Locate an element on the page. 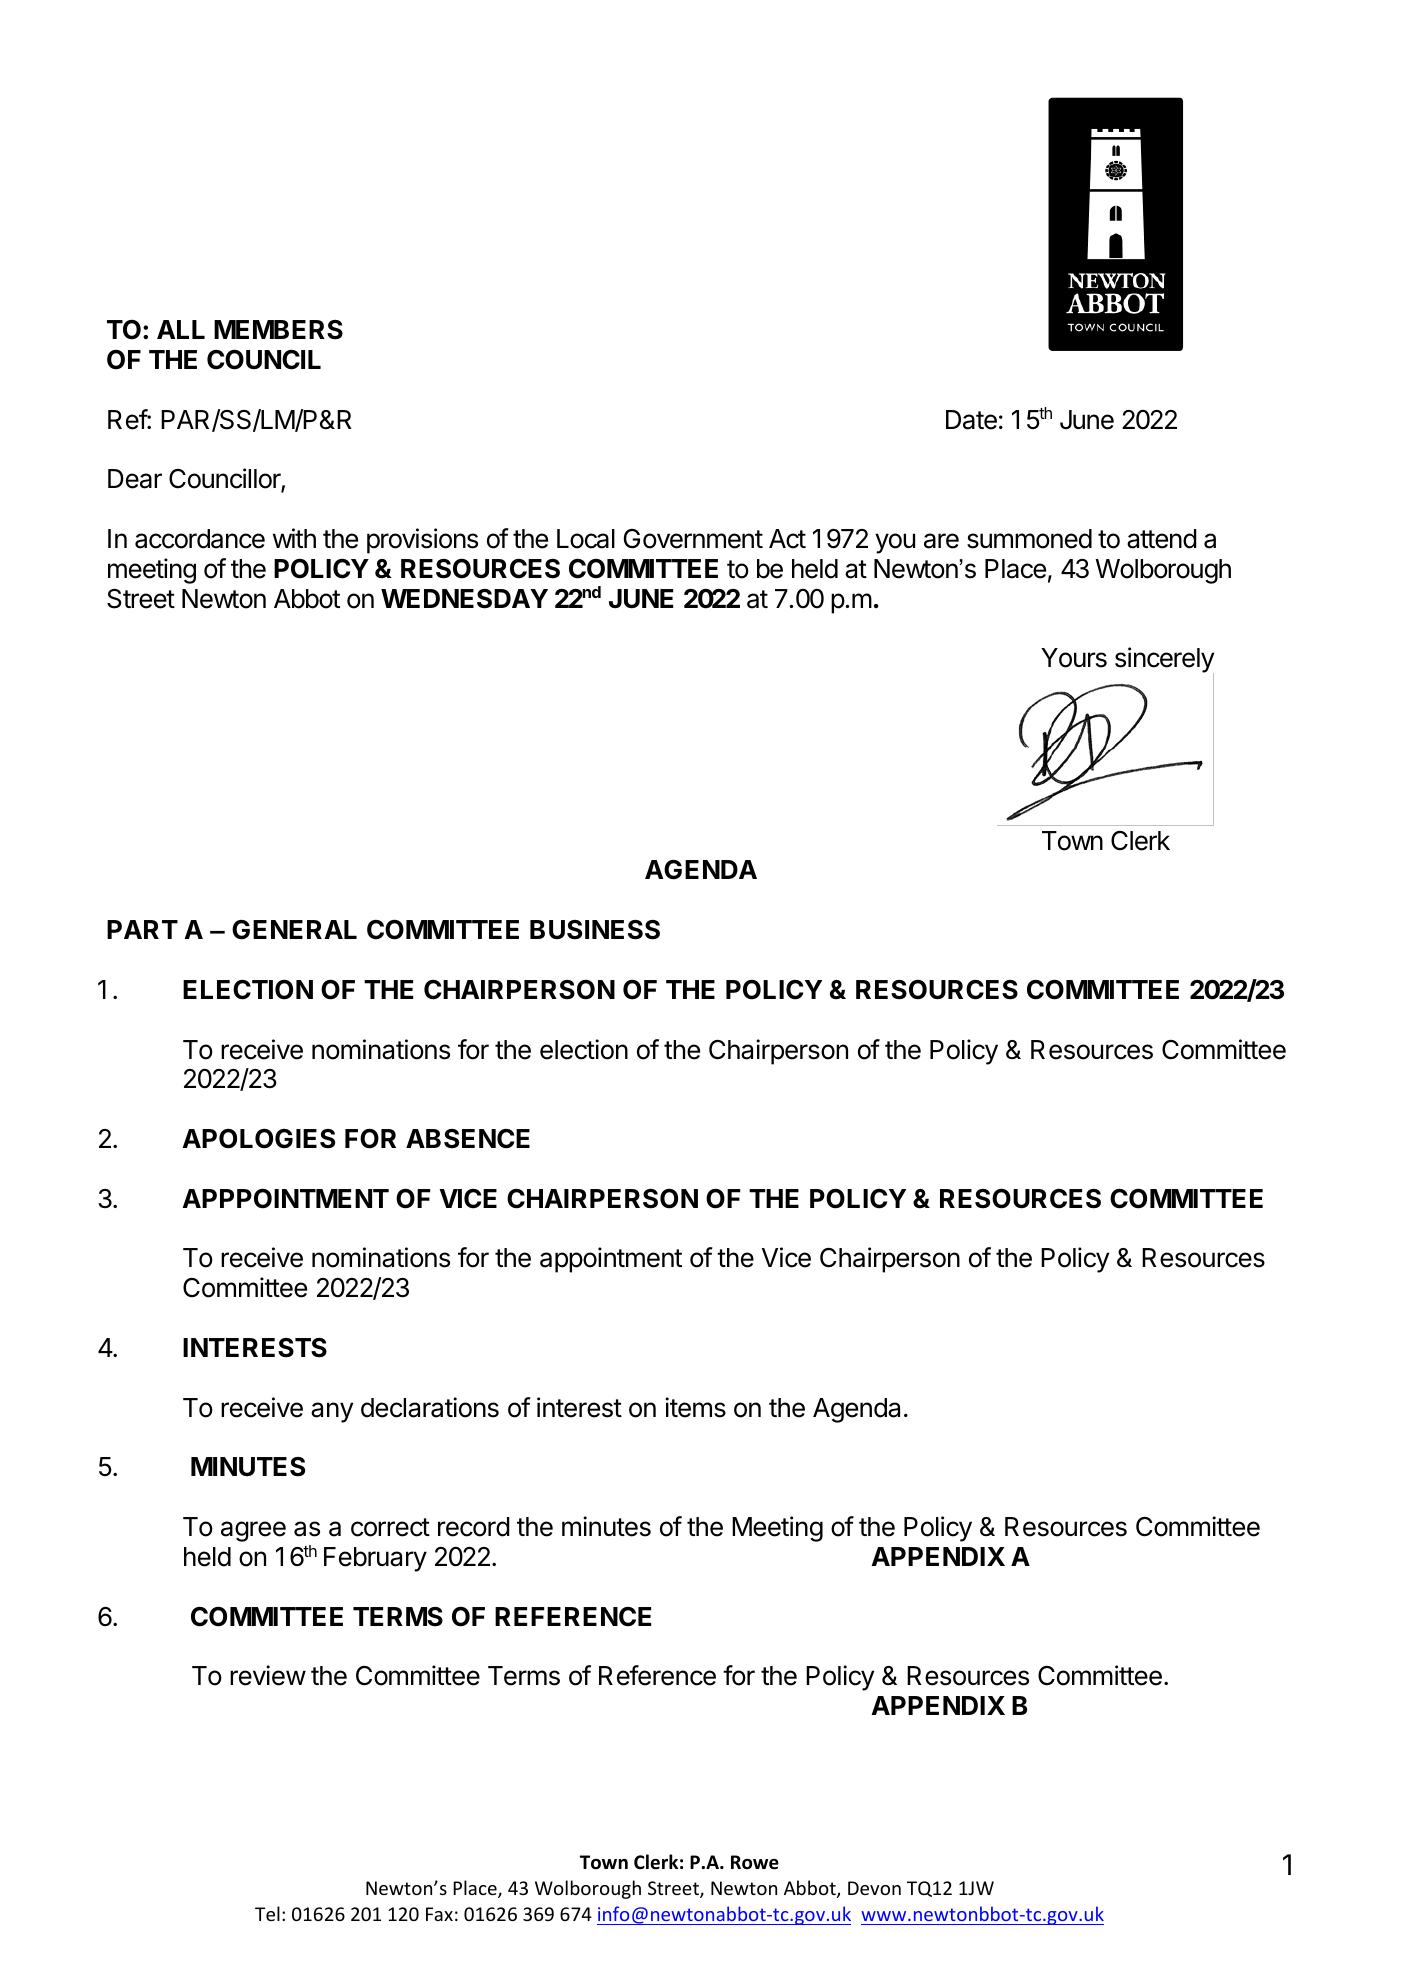  MEMBERS is located at coordinates (278, 330).
